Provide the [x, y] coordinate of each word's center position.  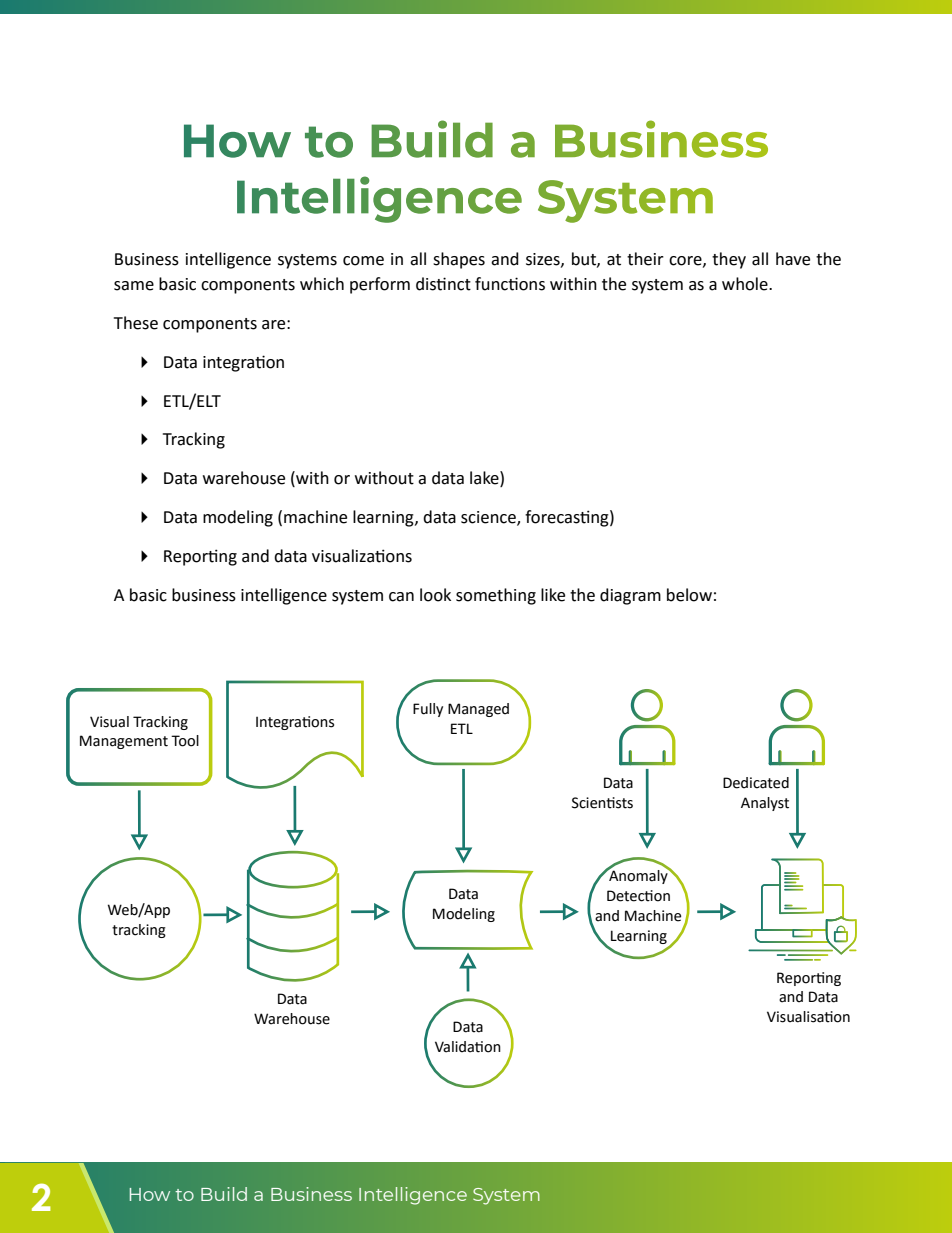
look [435, 595]
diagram [630, 596]
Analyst [765, 804]
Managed [478, 710]
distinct [443, 284]
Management [124, 742]
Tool [185, 741]
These [136, 323]
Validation [468, 1047]
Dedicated [756, 783]
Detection [638, 896]
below [689, 595]
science [489, 518]
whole [746, 284]
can [401, 597]
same [134, 286]
